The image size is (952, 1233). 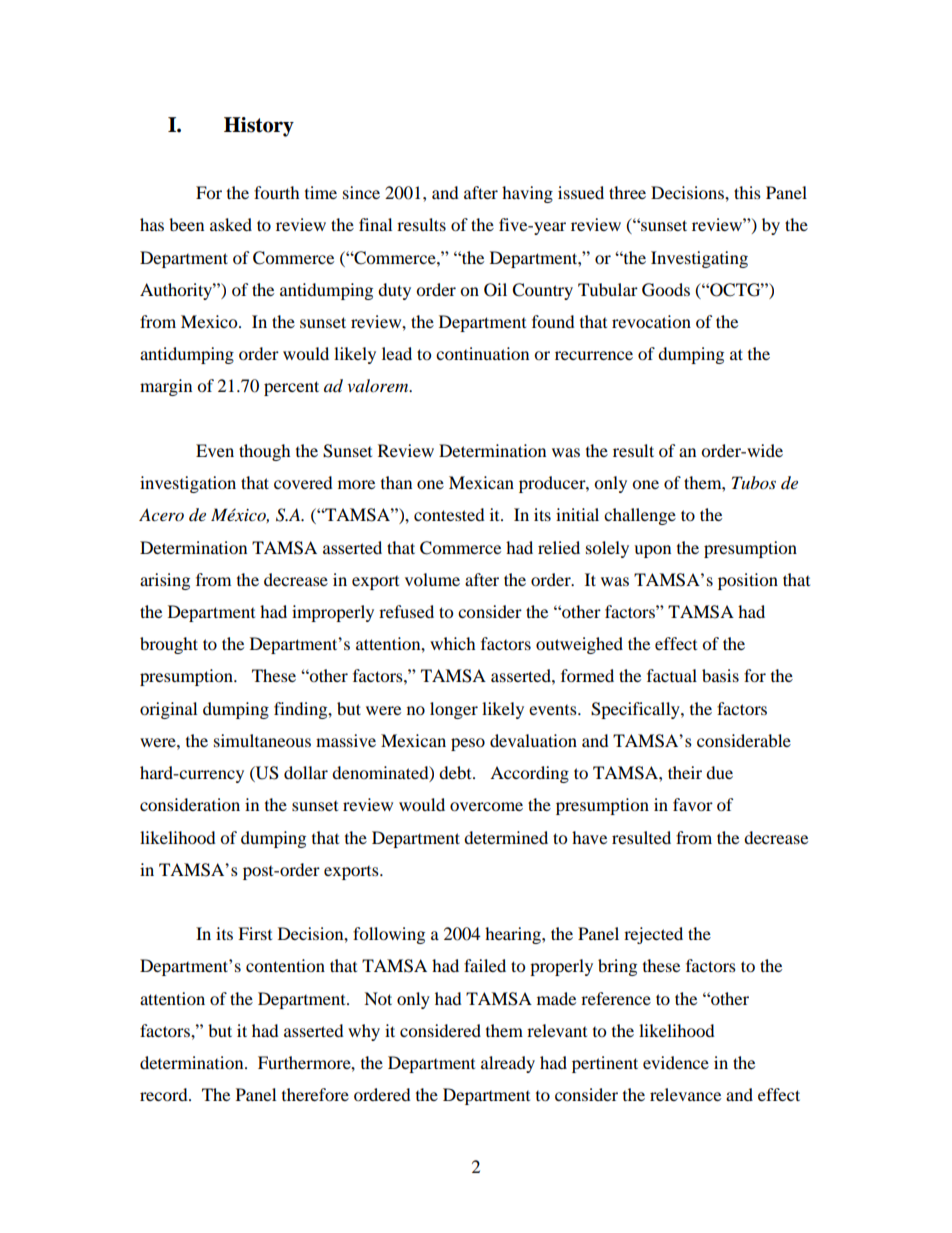 I want to click on arising, so click(x=165, y=581).
